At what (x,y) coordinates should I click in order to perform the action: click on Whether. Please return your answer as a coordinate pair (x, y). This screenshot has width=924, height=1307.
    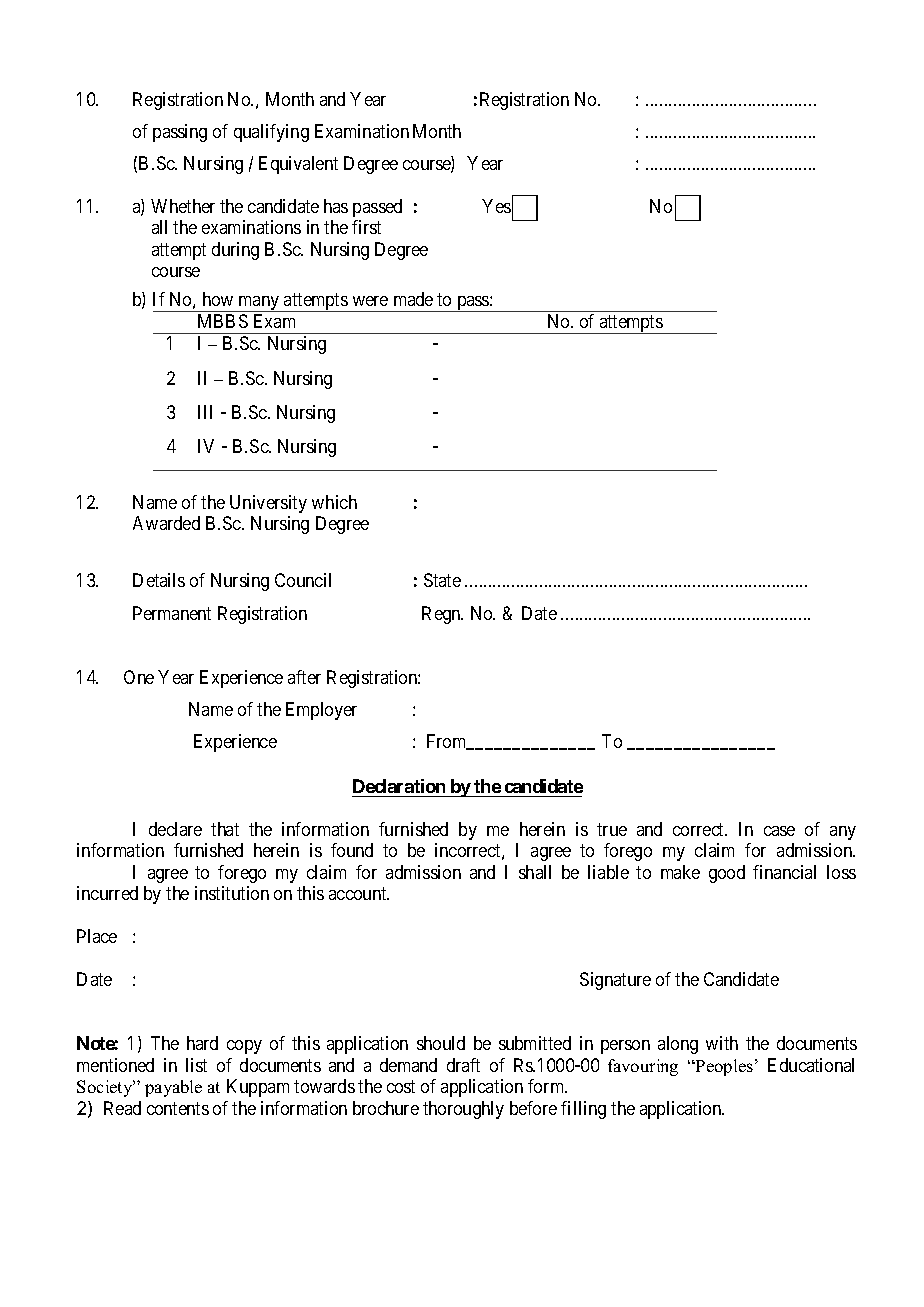
    Looking at the image, I should click on (183, 206).
